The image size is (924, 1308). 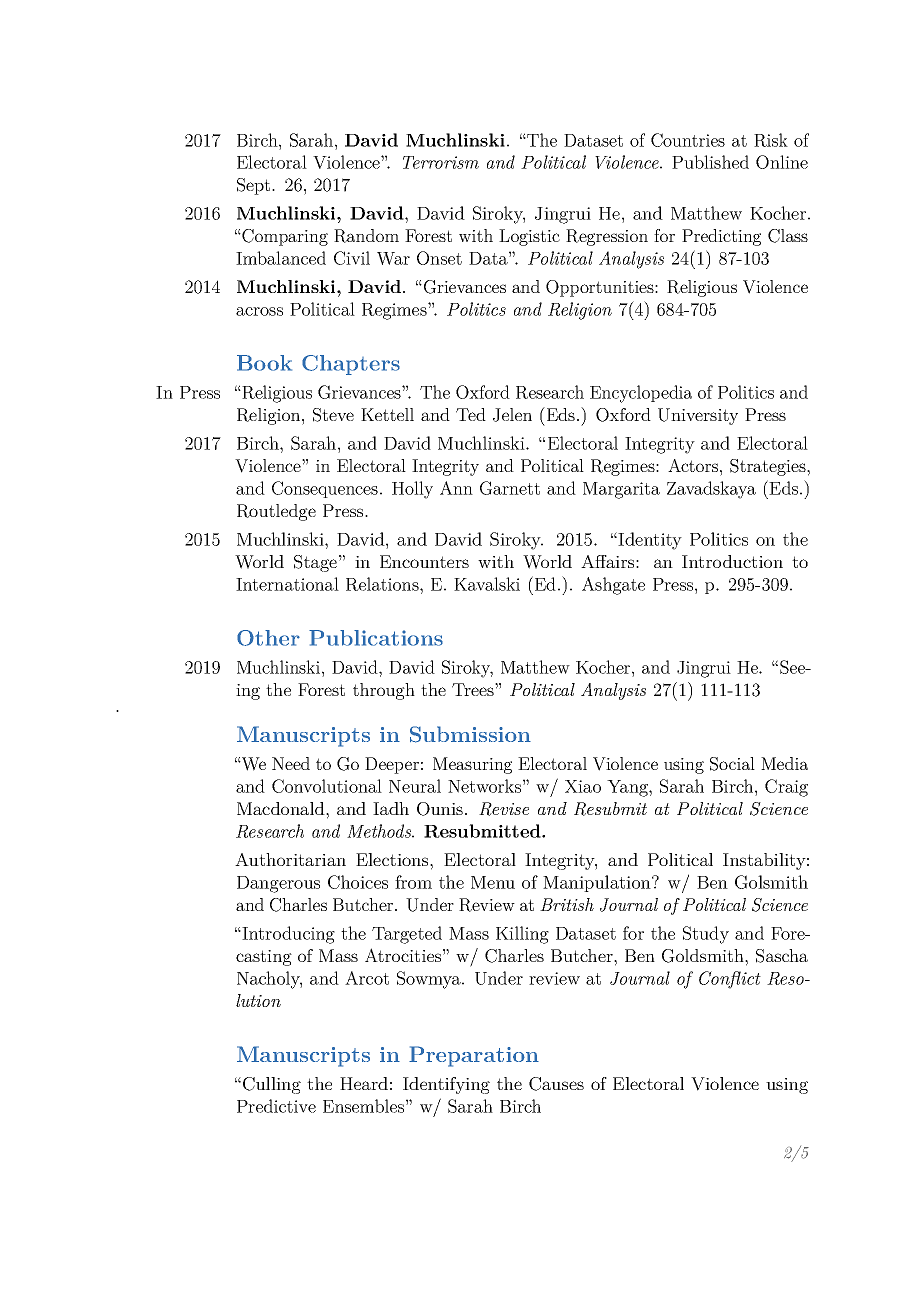 I want to click on Conflict, so click(x=730, y=980).
